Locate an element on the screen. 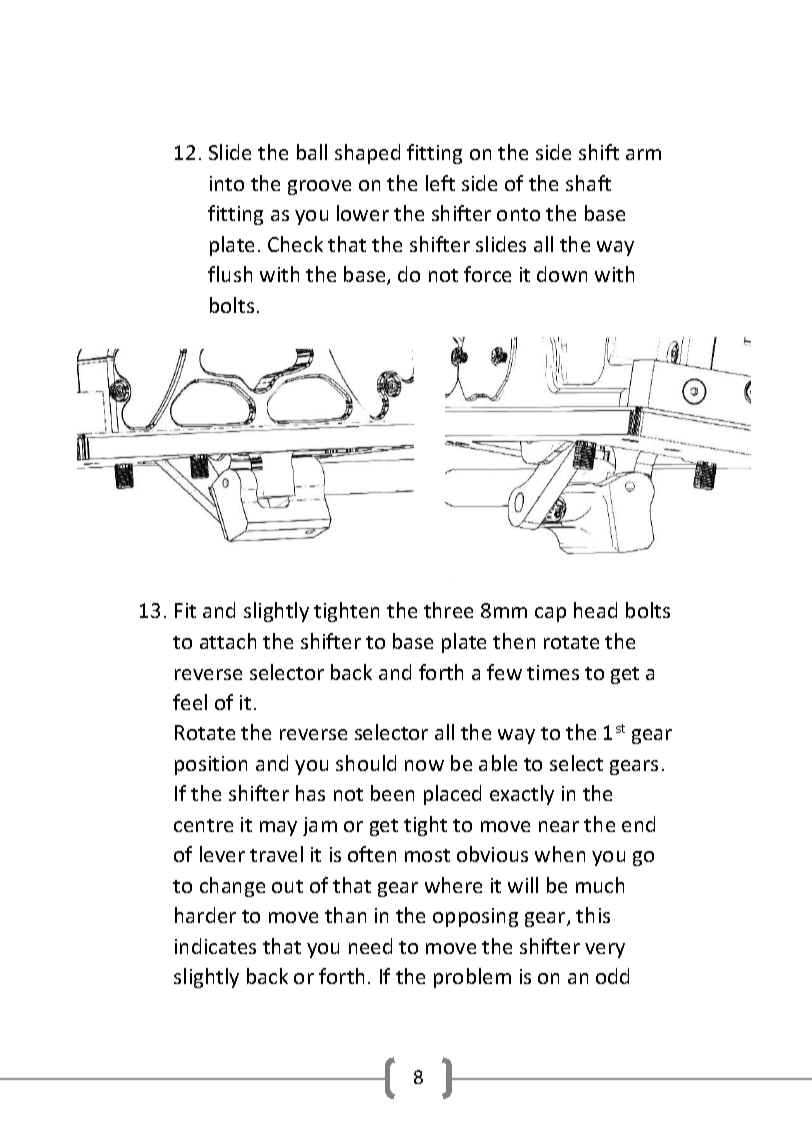 Image resolution: width=812 pixels, height=1148 pixels. attach is located at coordinates (228, 641).
